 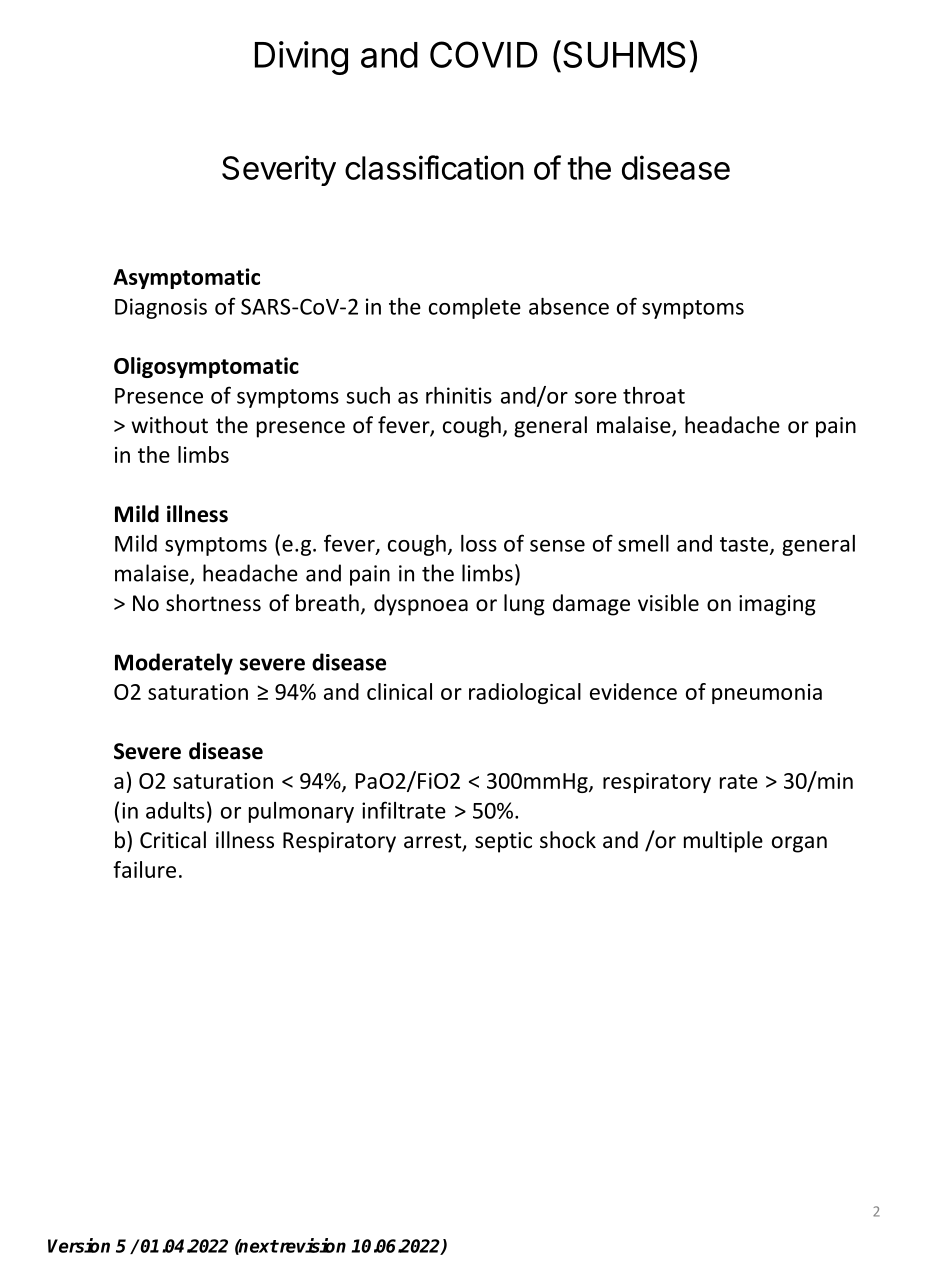 I want to click on multiple, so click(x=723, y=842).
